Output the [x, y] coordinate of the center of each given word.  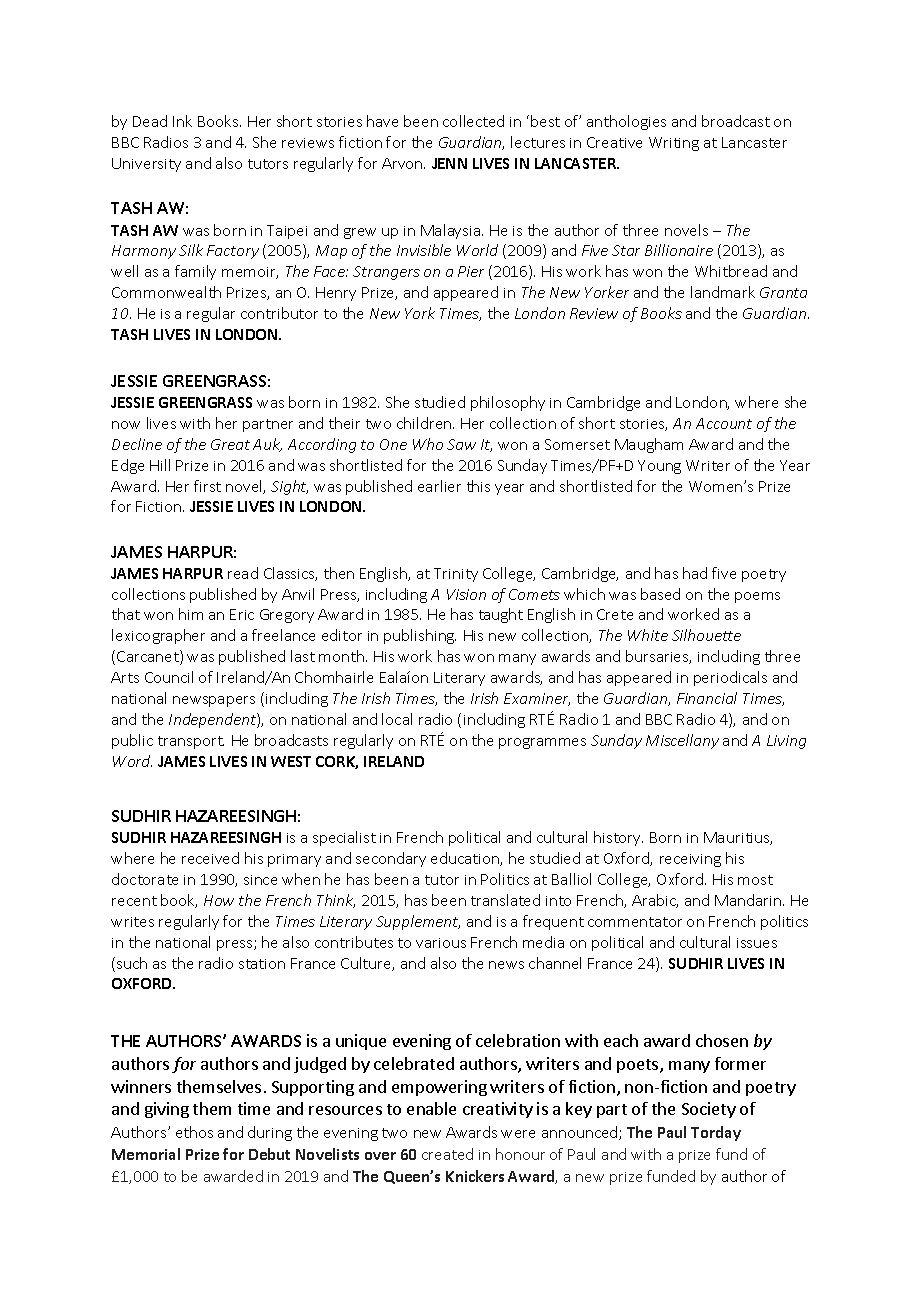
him [191, 614]
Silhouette [706, 635]
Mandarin [749, 900]
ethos [194, 1132]
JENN [449, 163]
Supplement [418, 922]
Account [724, 423]
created [447, 1154]
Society [709, 1110]
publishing [420, 636]
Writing [674, 144]
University [146, 165]
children [425, 423]
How [219, 900]
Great [230, 444]
